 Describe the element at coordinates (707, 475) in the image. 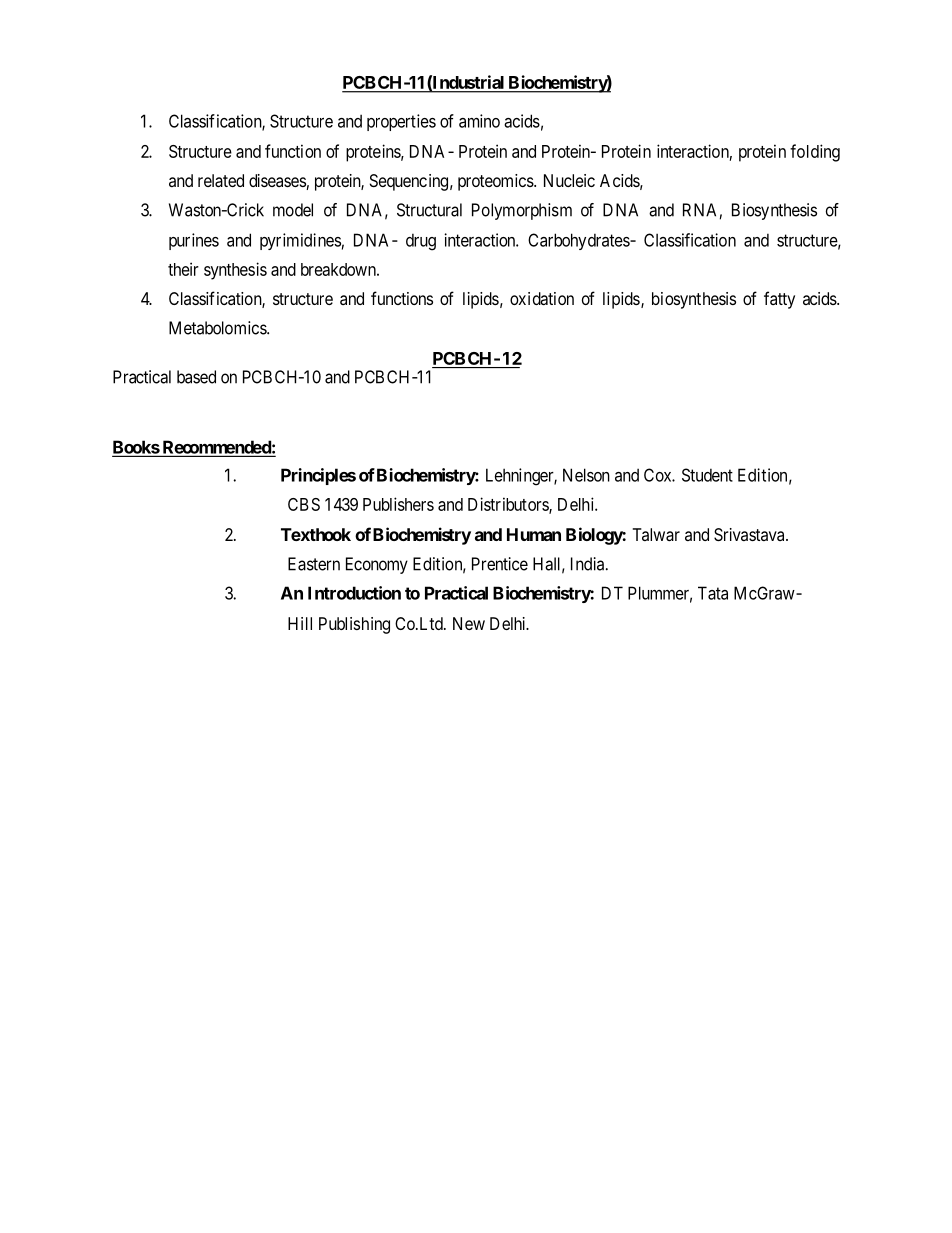

I see `Student` at that location.
